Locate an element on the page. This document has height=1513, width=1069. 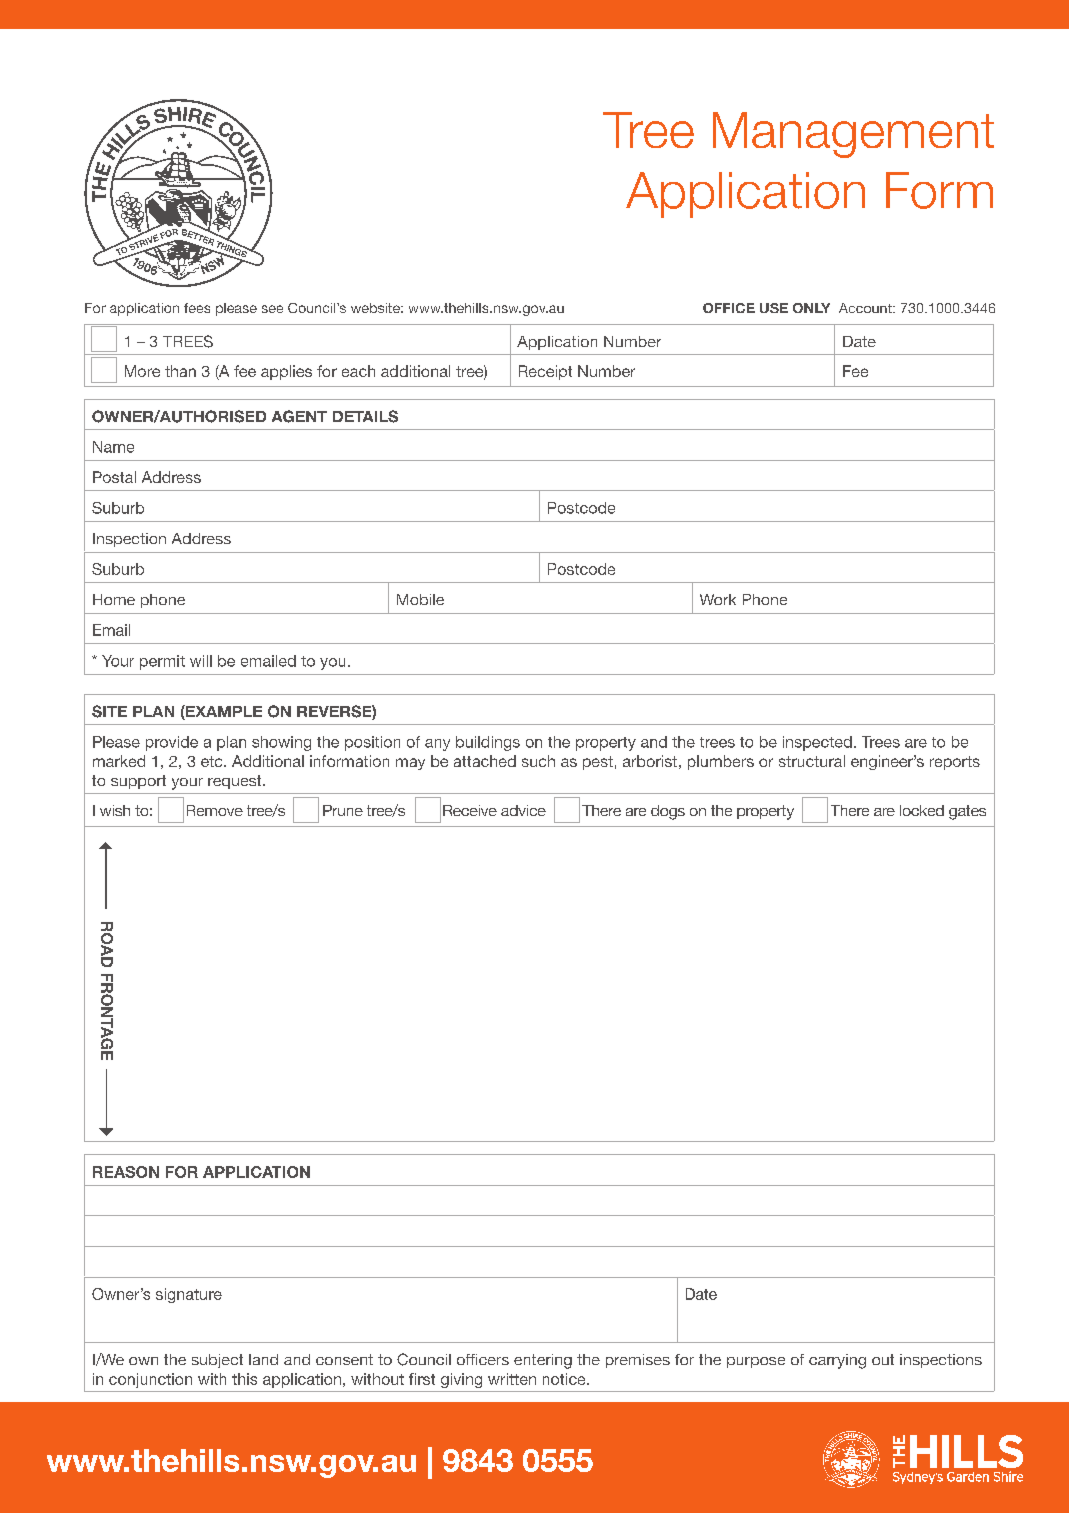
carrying is located at coordinates (837, 1361).
